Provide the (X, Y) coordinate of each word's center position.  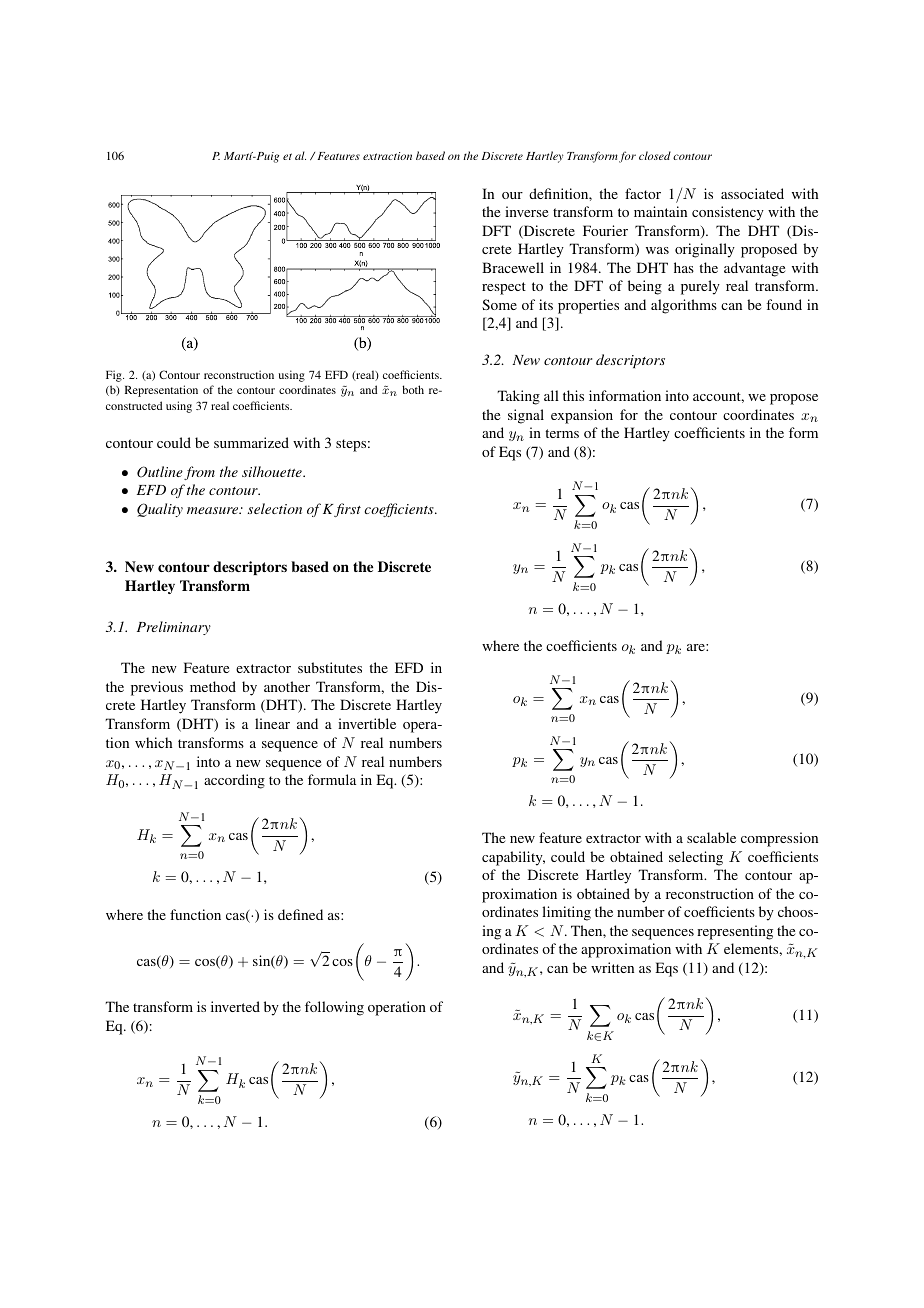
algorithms (684, 306)
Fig (115, 376)
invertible (367, 723)
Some (499, 304)
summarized (251, 442)
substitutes (330, 667)
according (234, 781)
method (213, 686)
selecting (696, 858)
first (347, 510)
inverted (235, 1006)
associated (752, 193)
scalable (711, 837)
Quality (160, 510)
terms (562, 433)
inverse (526, 211)
